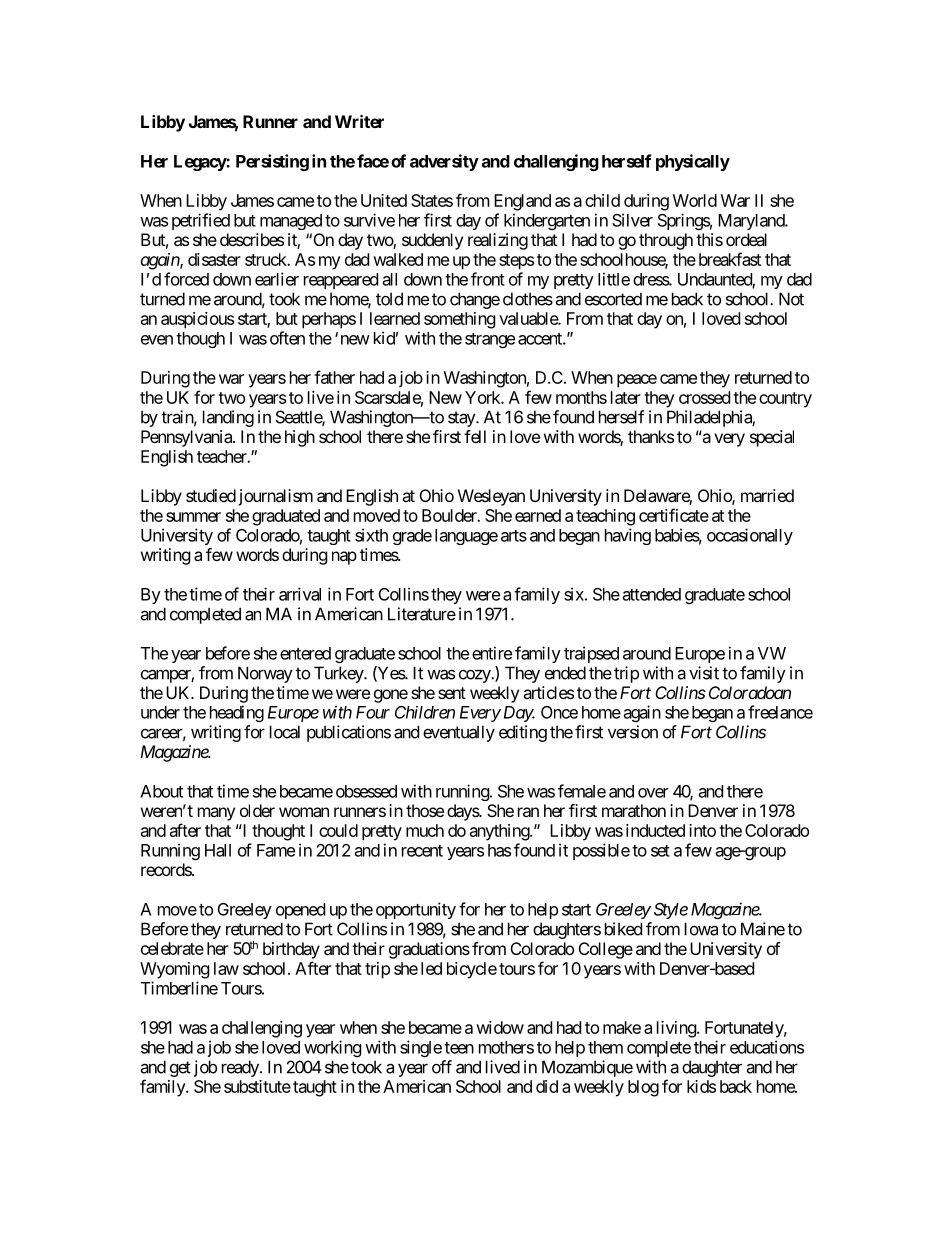 The height and width of the page is (1233, 952). I want to click on Legacy, so click(200, 163).
